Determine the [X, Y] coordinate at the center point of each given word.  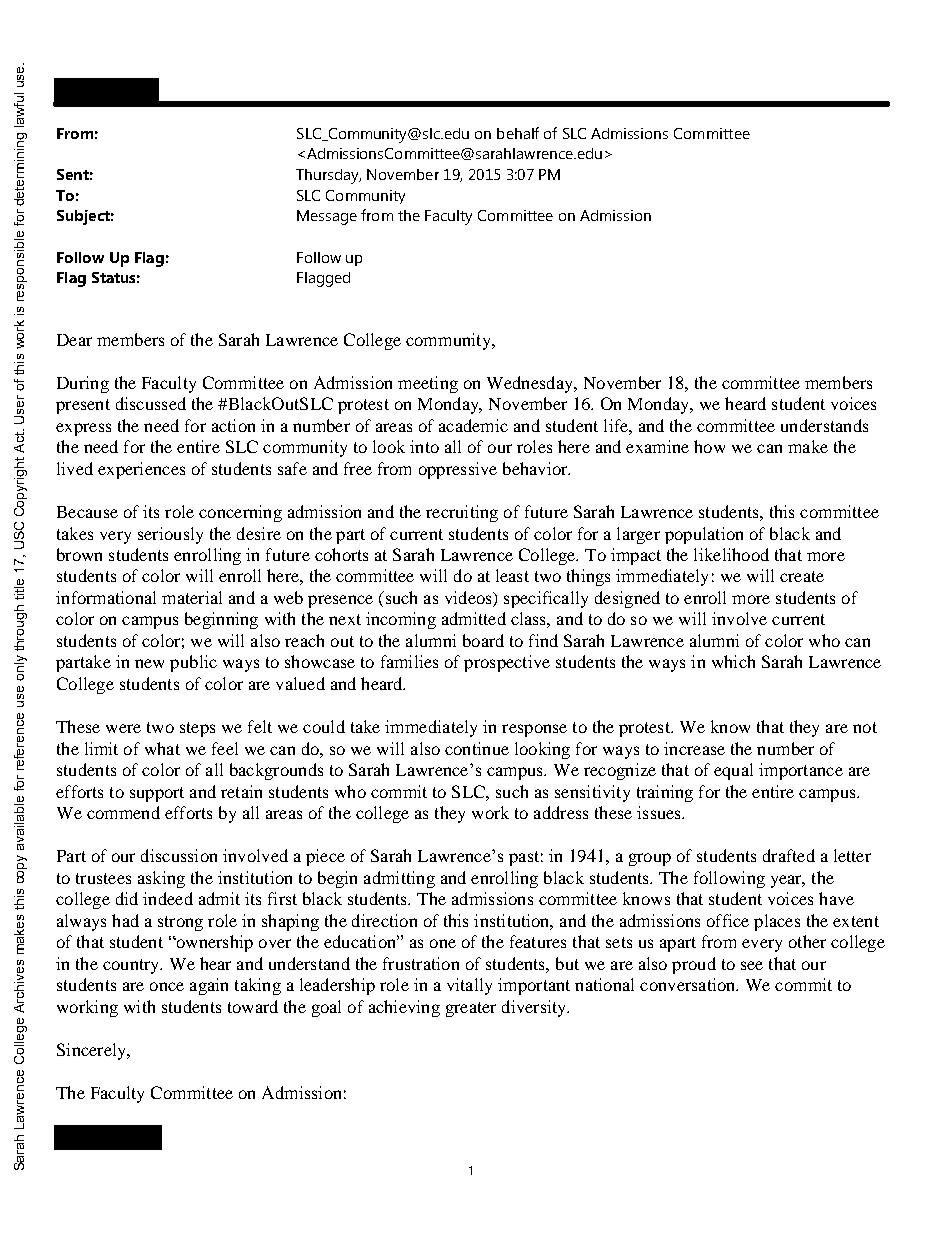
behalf [518, 133]
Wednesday [531, 384]
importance [801, 771]
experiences [141, 470]
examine [657, 446]
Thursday [328, 176]
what [162, 748]
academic [473, 425]
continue [477, 748]
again [209, 986]
